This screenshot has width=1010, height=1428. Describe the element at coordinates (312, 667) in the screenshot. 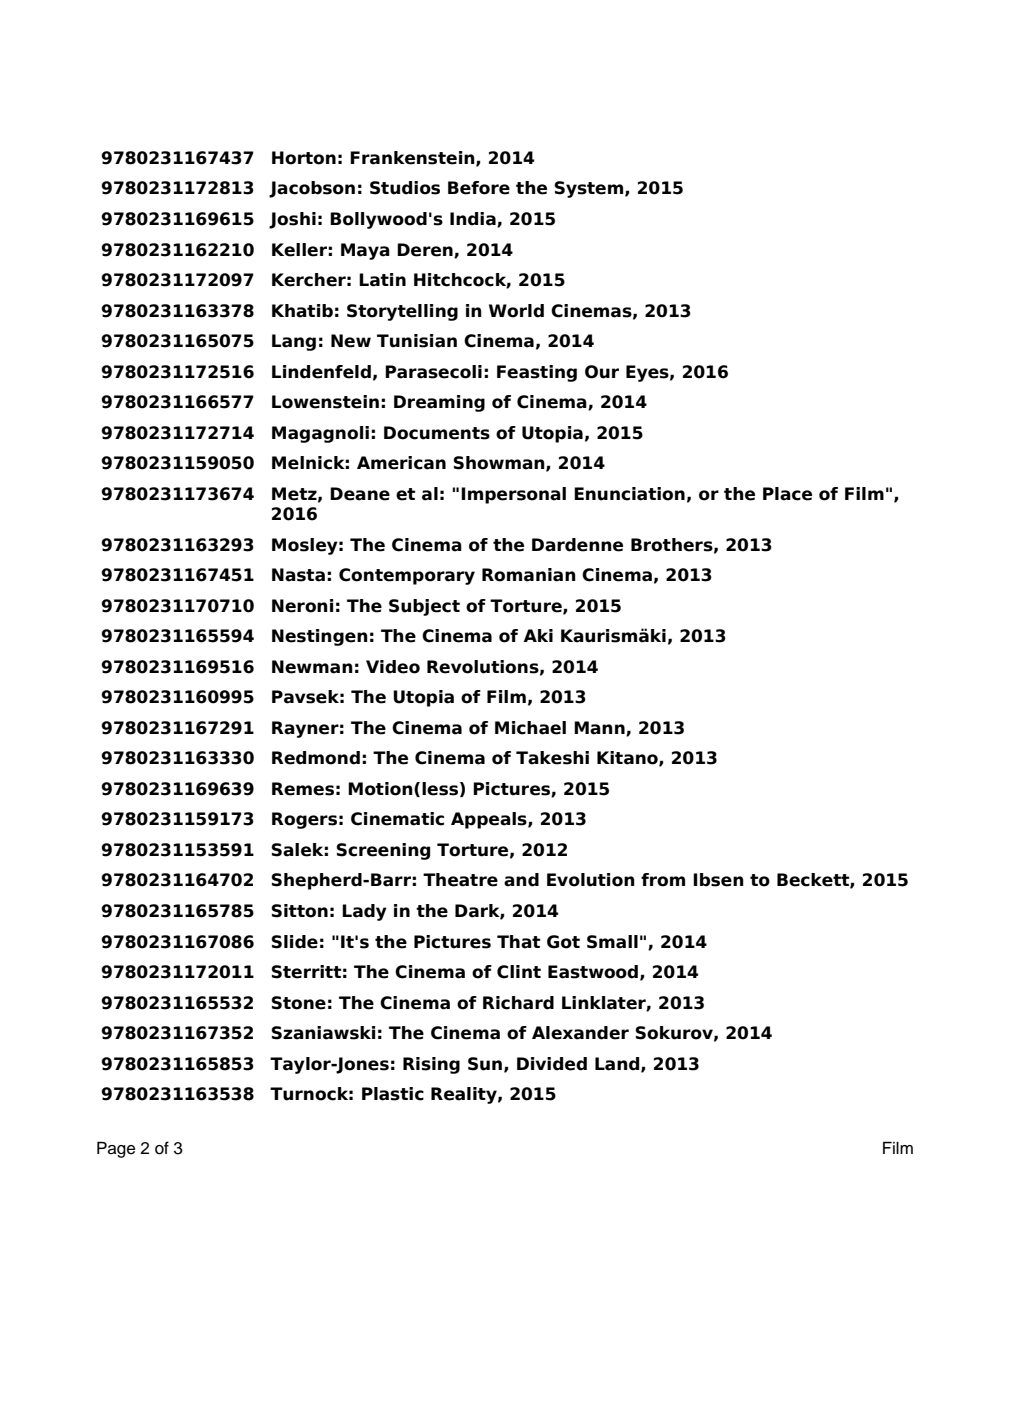

I see `Newman` at that location.
